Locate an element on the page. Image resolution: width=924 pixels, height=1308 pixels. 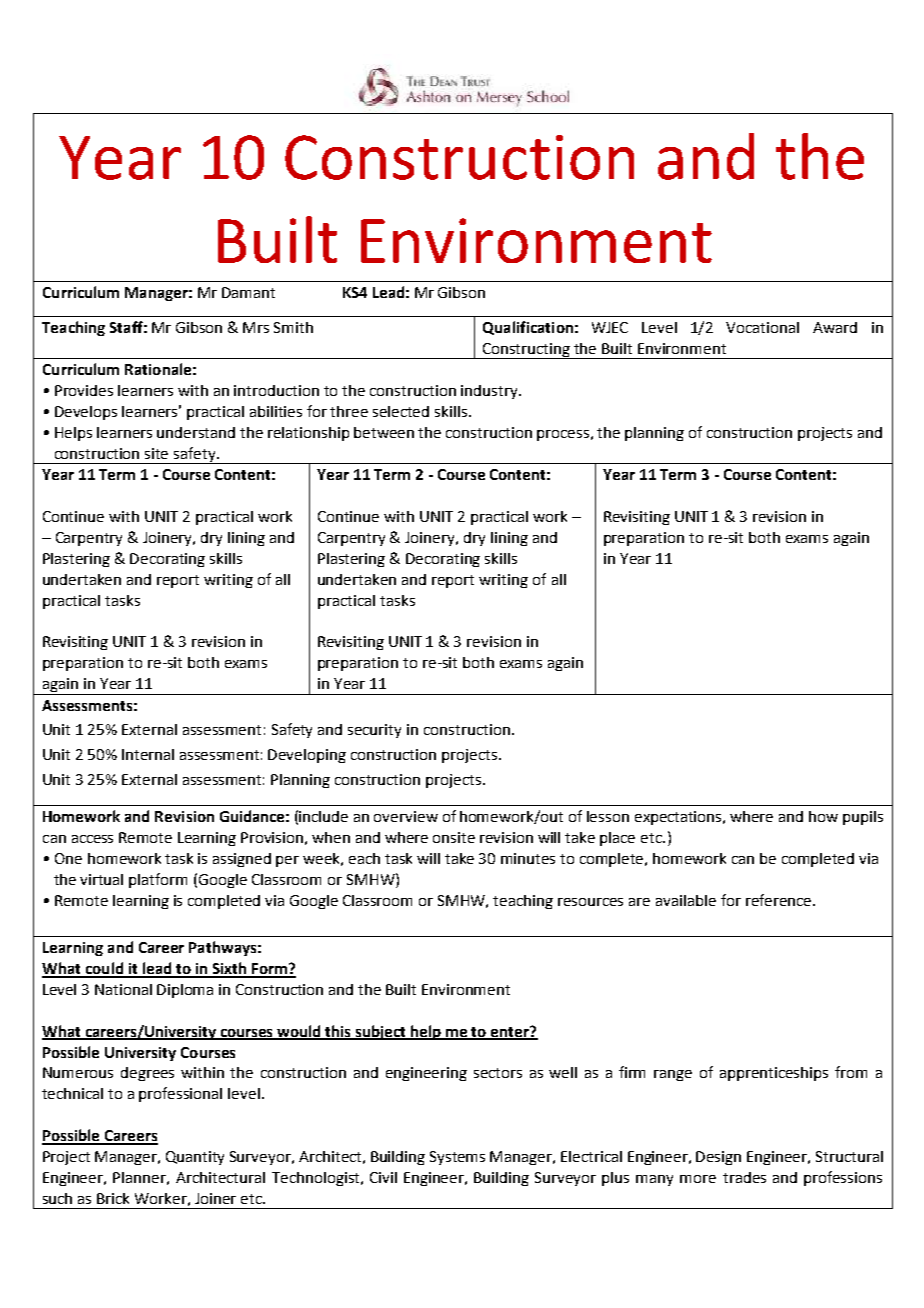
how is located at coordinates (823, 816).
